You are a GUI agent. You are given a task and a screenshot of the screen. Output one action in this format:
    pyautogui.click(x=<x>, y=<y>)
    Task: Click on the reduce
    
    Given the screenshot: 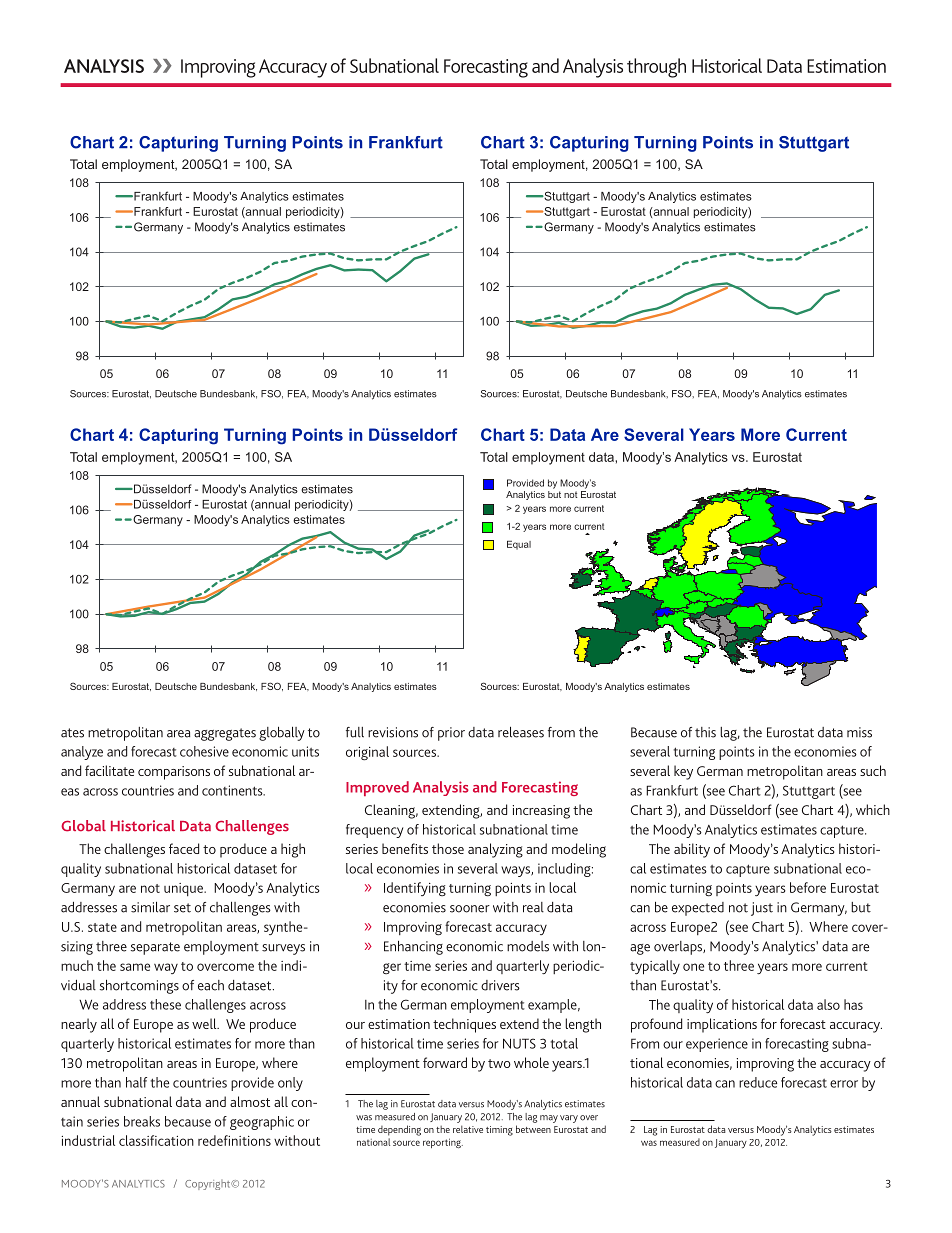 What is the action you would take?
    pyautogui.click(x=758, y=1082)
